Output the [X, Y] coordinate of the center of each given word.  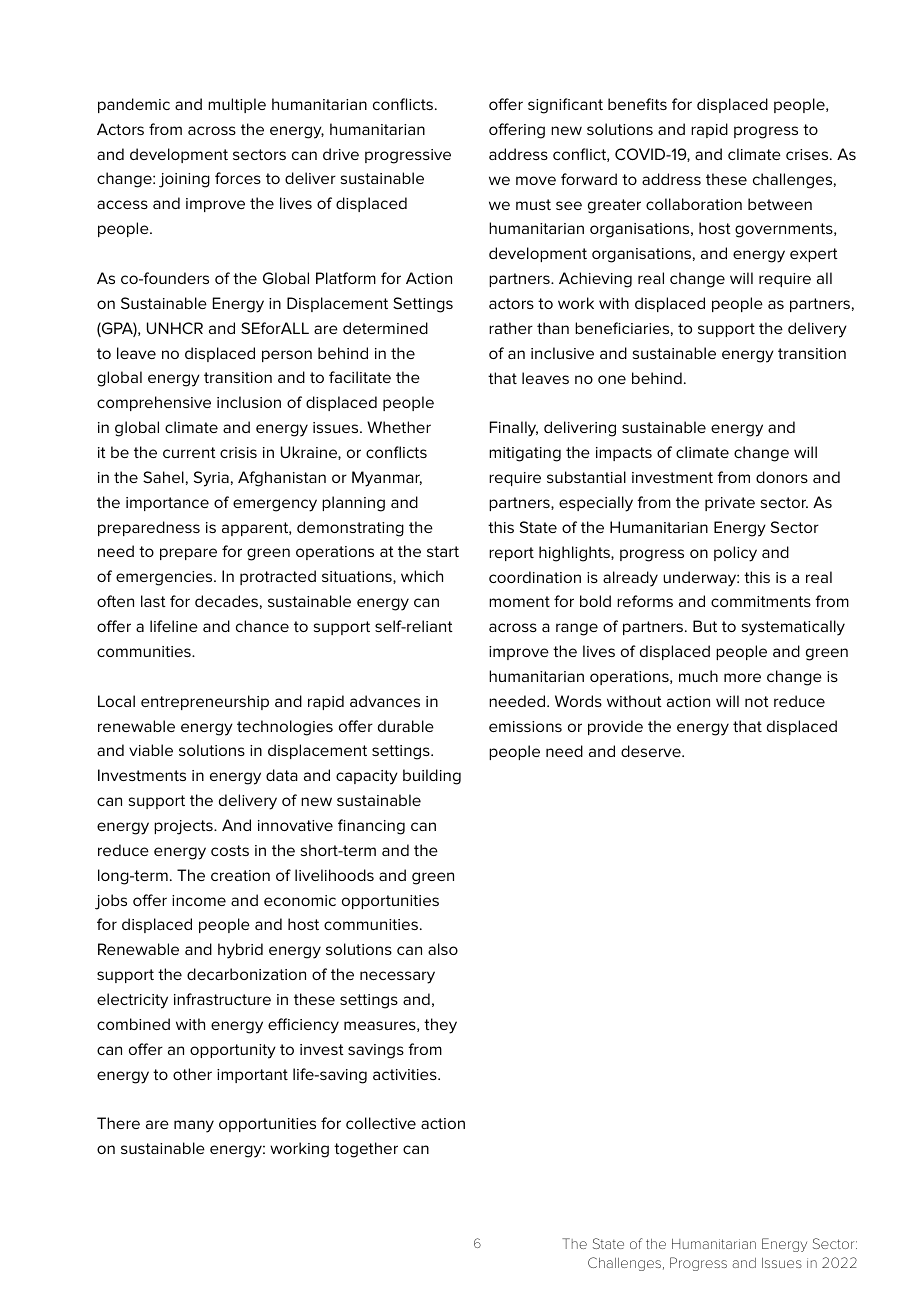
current [189, 452]
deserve [652, 751]
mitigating [525, 454]
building [432, 777]
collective [381, 1123]
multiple [237, 105]
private [730, 504]
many [194, 1126]
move [536, 180]
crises [808, 154]
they [440, 1026]
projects [184, 827]
